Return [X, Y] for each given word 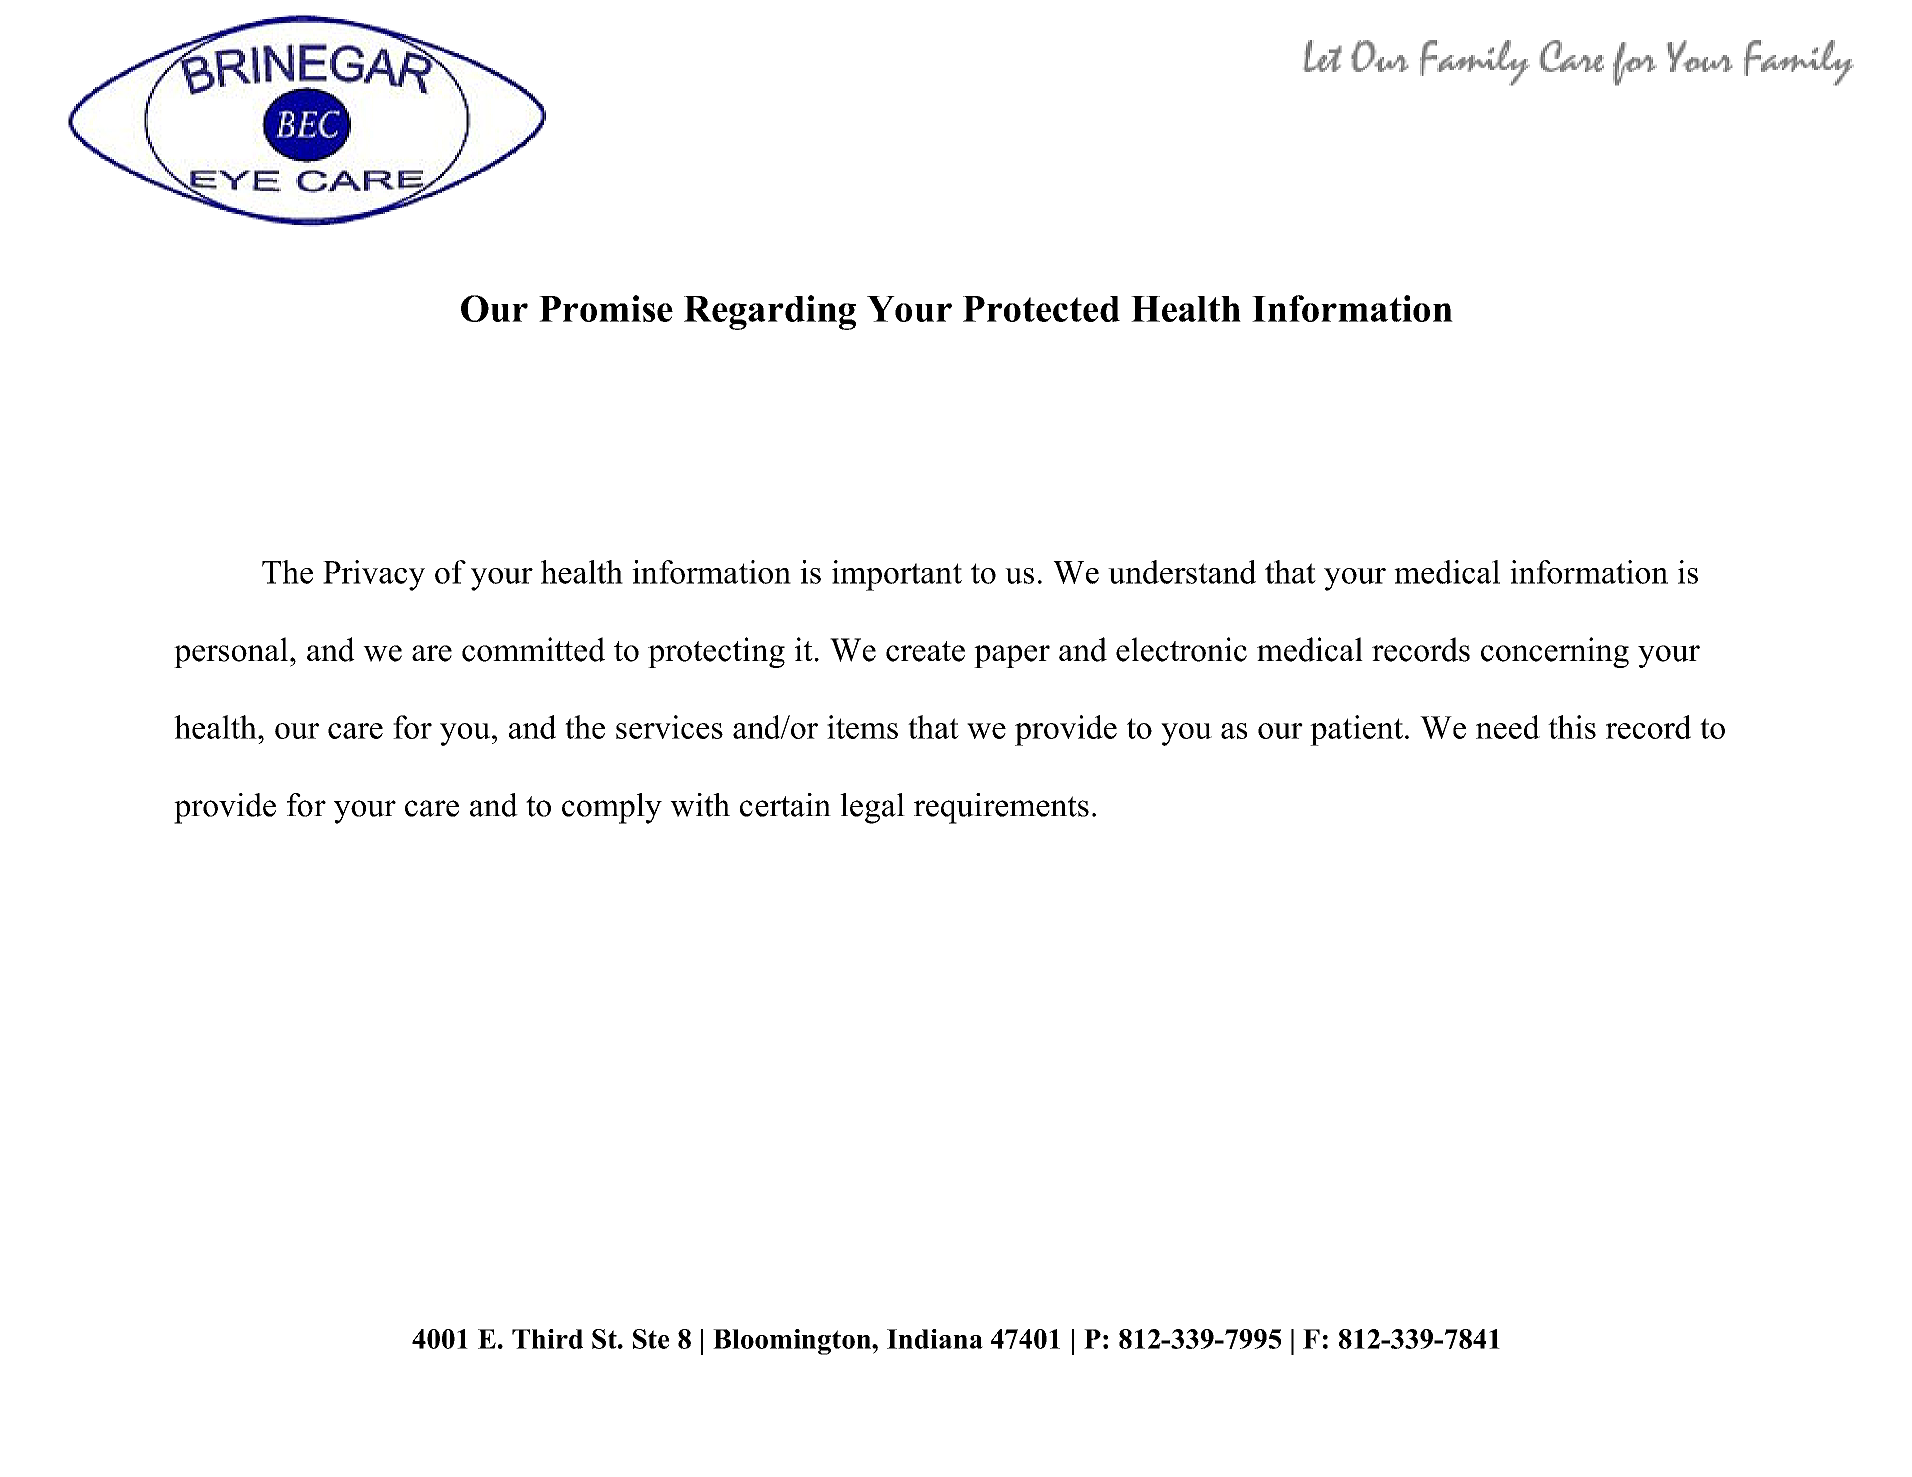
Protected [1041, 309]
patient [1356, 730]
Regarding [770, 312]
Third [547, 1339]
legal [872, 808]
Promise [606, 308]
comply [612, 808]
